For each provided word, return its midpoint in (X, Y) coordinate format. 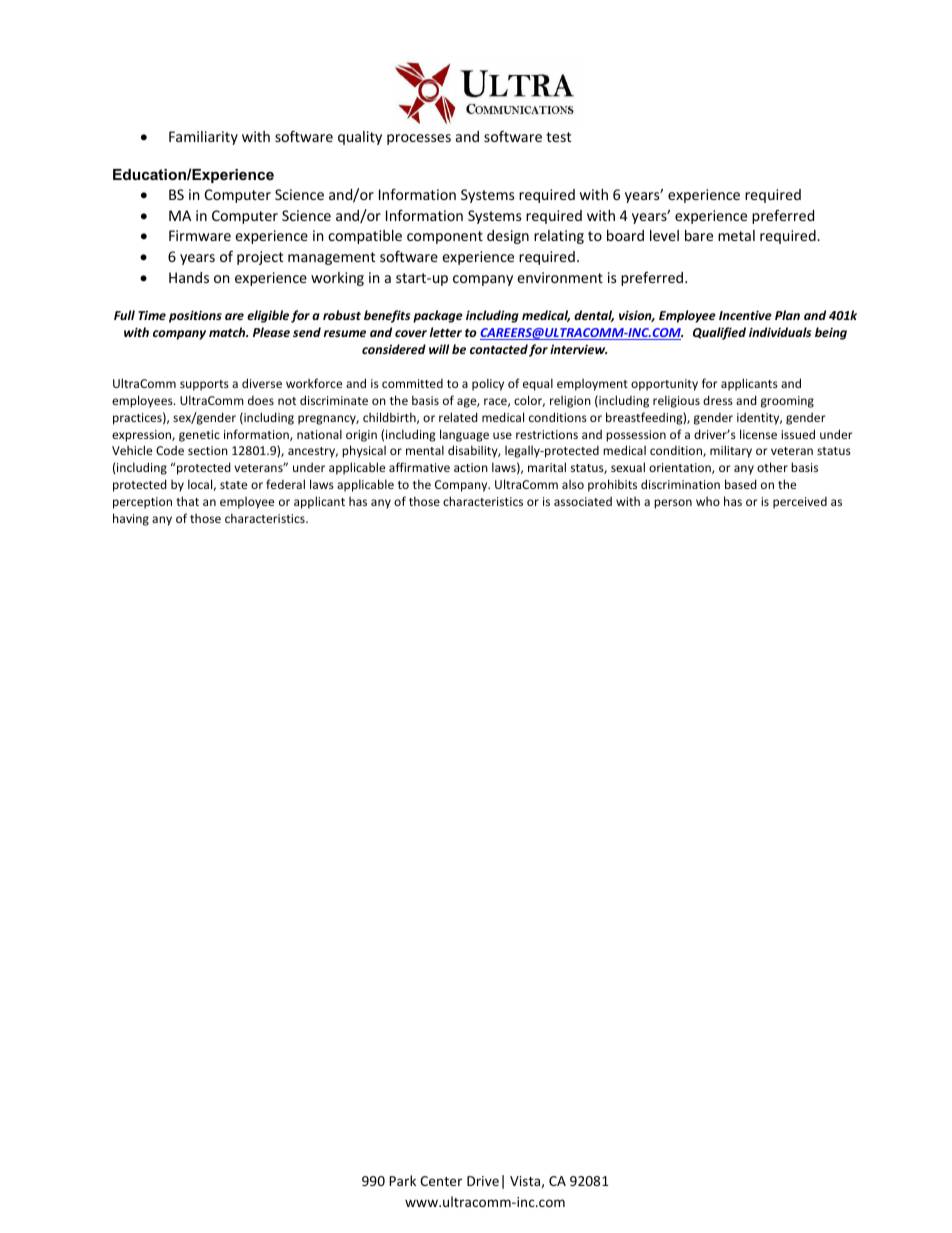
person (673, 504)
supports (204, 385)
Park (402, 1180)
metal (736, 235)
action (471, 467)
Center (441, 1181)
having (131, 519)
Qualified (719, 333)
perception (142, 503)
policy (488, 384)
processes (419, 139)
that (187, 501)
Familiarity (203, 138)
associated (583, 501)
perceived (800, 503)
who (708, 501)
